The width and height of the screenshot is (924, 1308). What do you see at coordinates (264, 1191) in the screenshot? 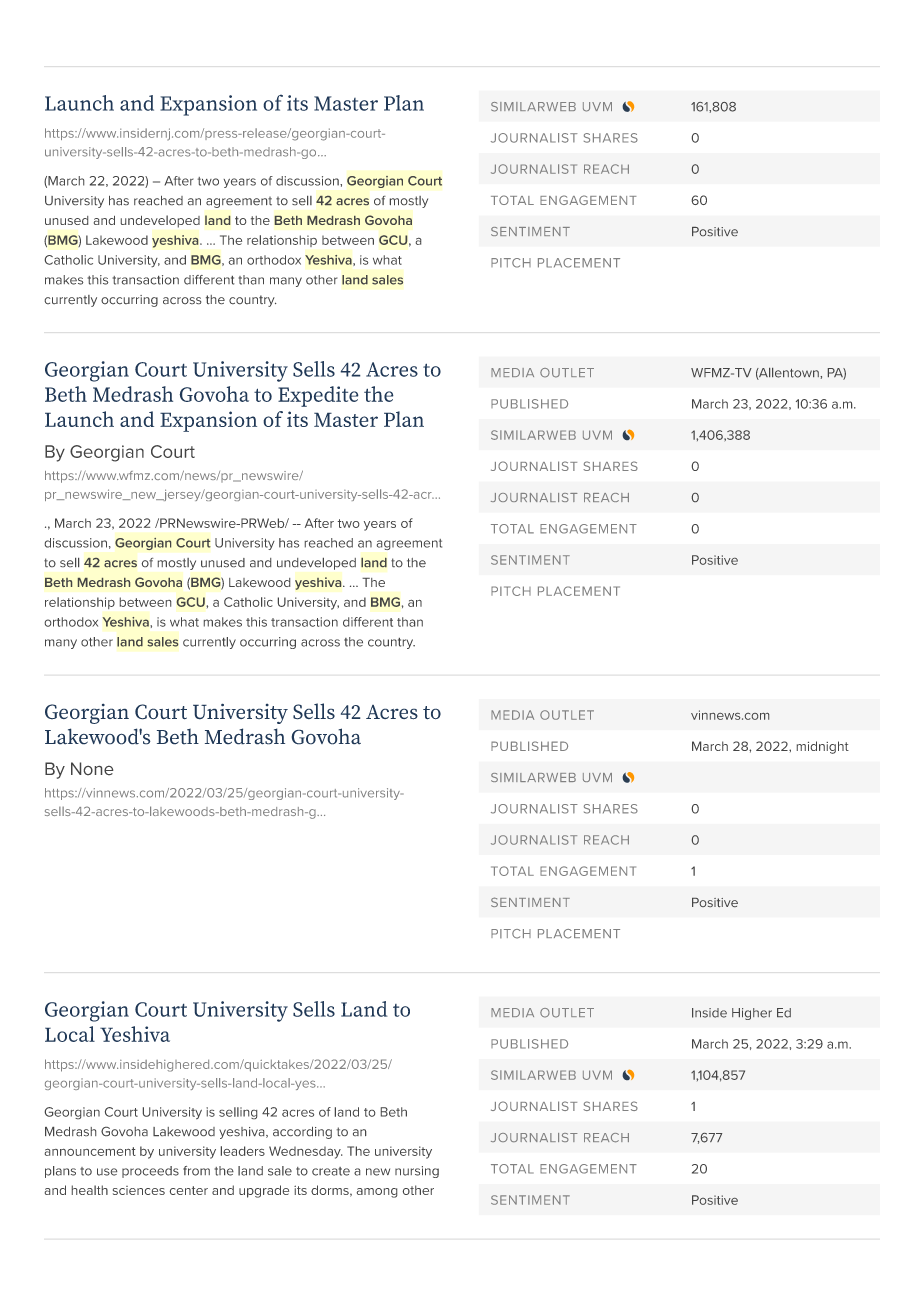
I see `upgrade` at bounding box center [264, 1191].
